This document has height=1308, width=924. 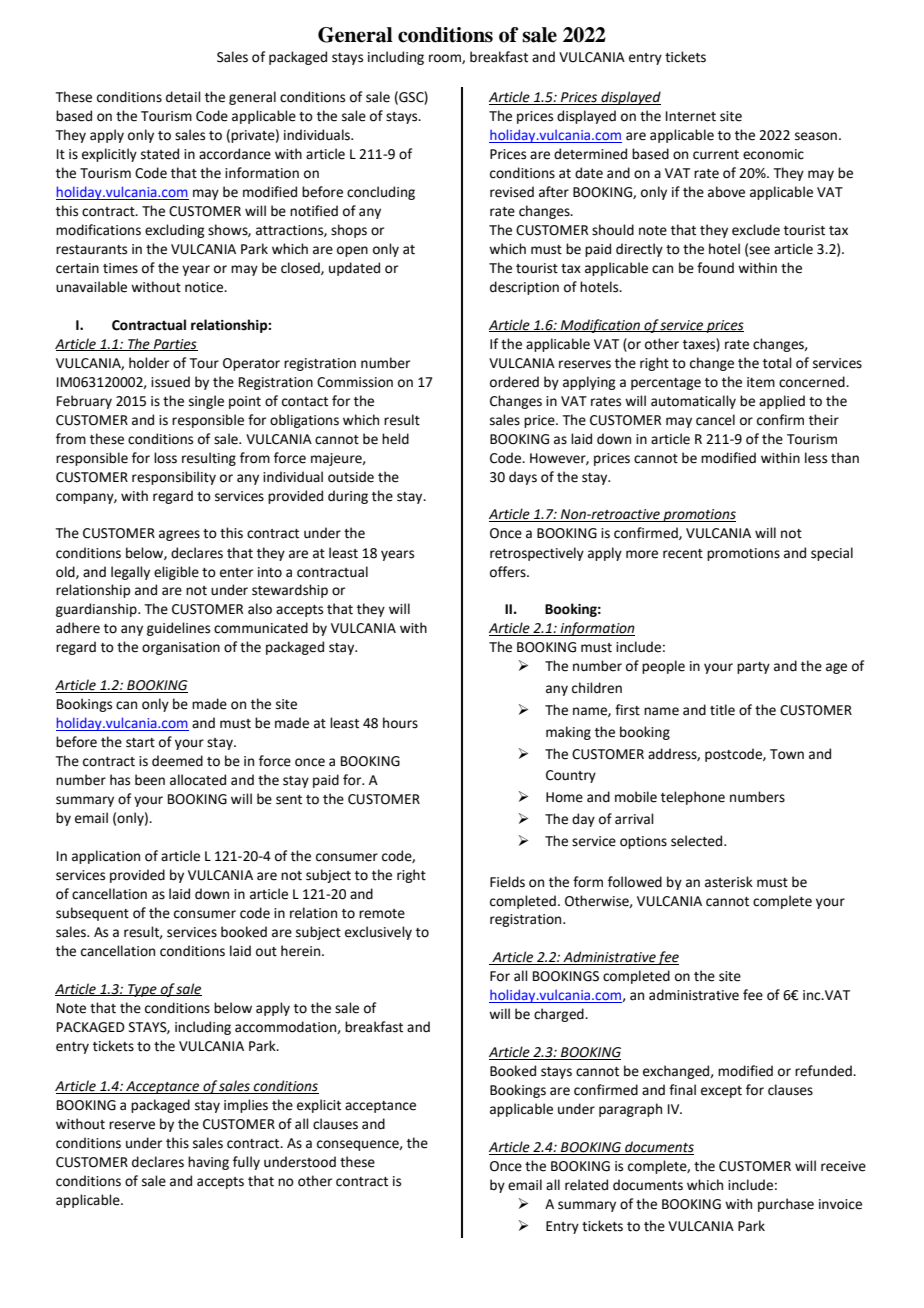 What do you see at coordinates (178, 629) in the document?
I see `guidelines` at bounding box center [178, 629].
